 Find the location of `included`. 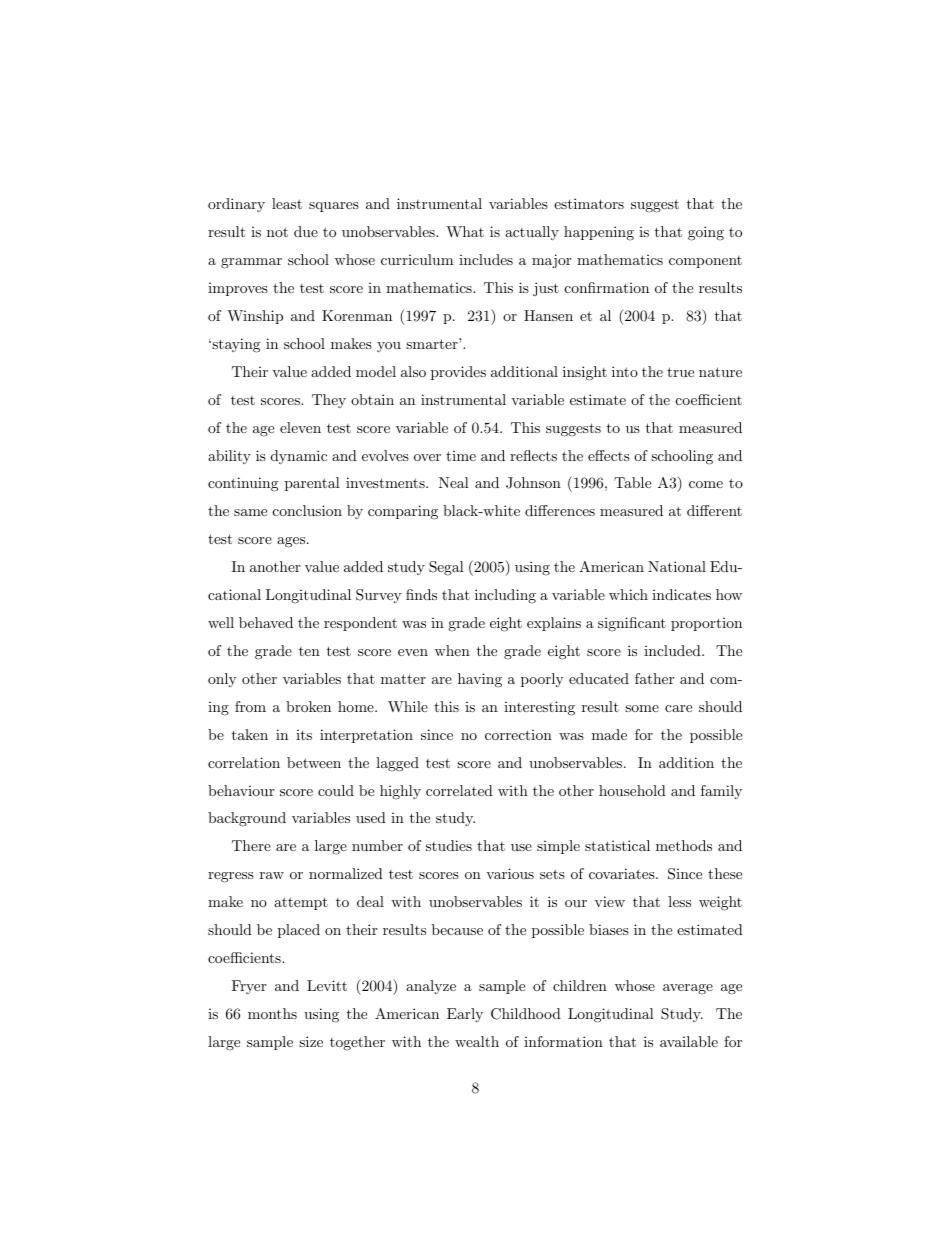

included is located at coordinates (673, 650).
